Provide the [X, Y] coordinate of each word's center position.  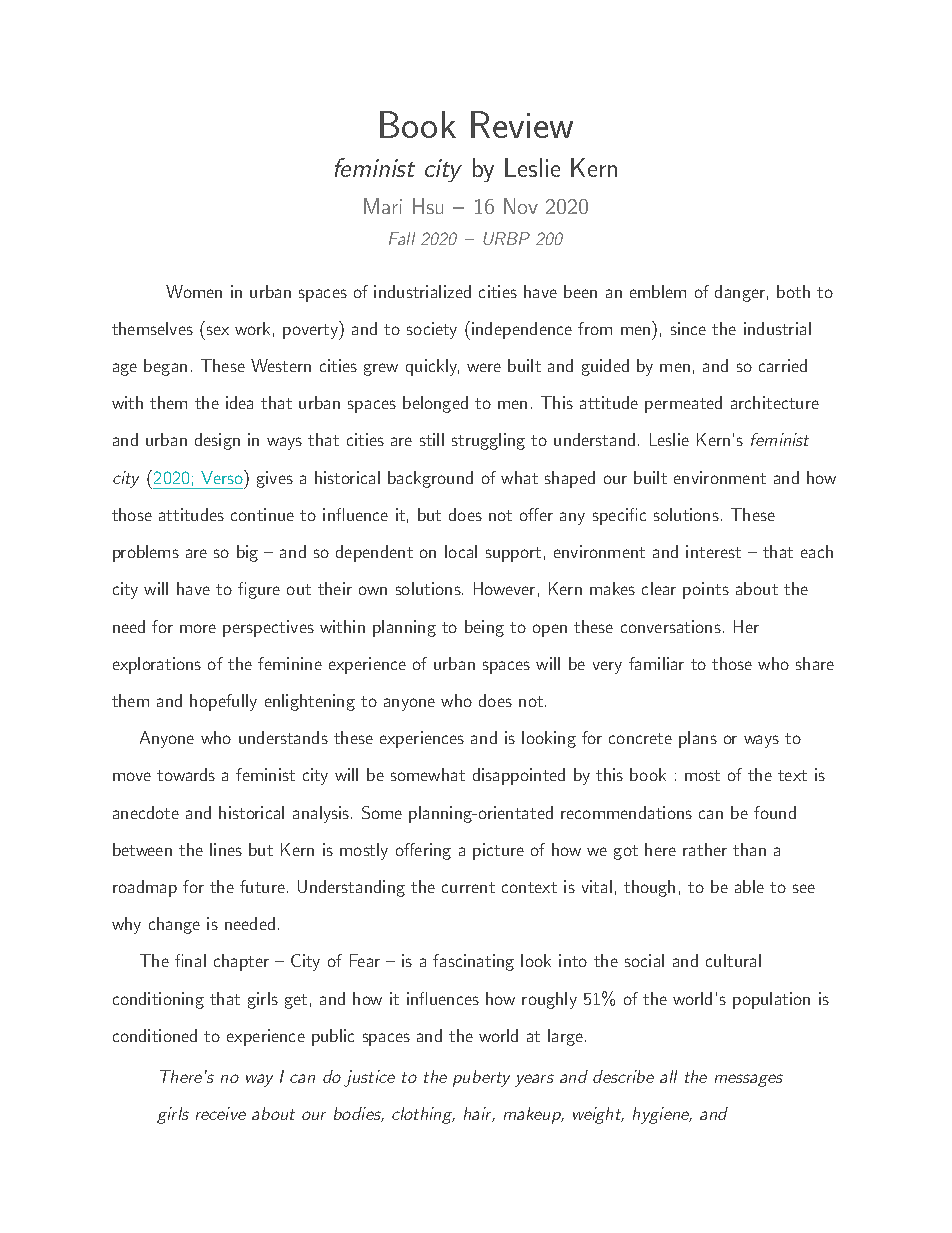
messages [749, 1080]
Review [522, 124]
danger [740, 293]
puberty [481, 1078]
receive [221, 1113]
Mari [383, 206]
